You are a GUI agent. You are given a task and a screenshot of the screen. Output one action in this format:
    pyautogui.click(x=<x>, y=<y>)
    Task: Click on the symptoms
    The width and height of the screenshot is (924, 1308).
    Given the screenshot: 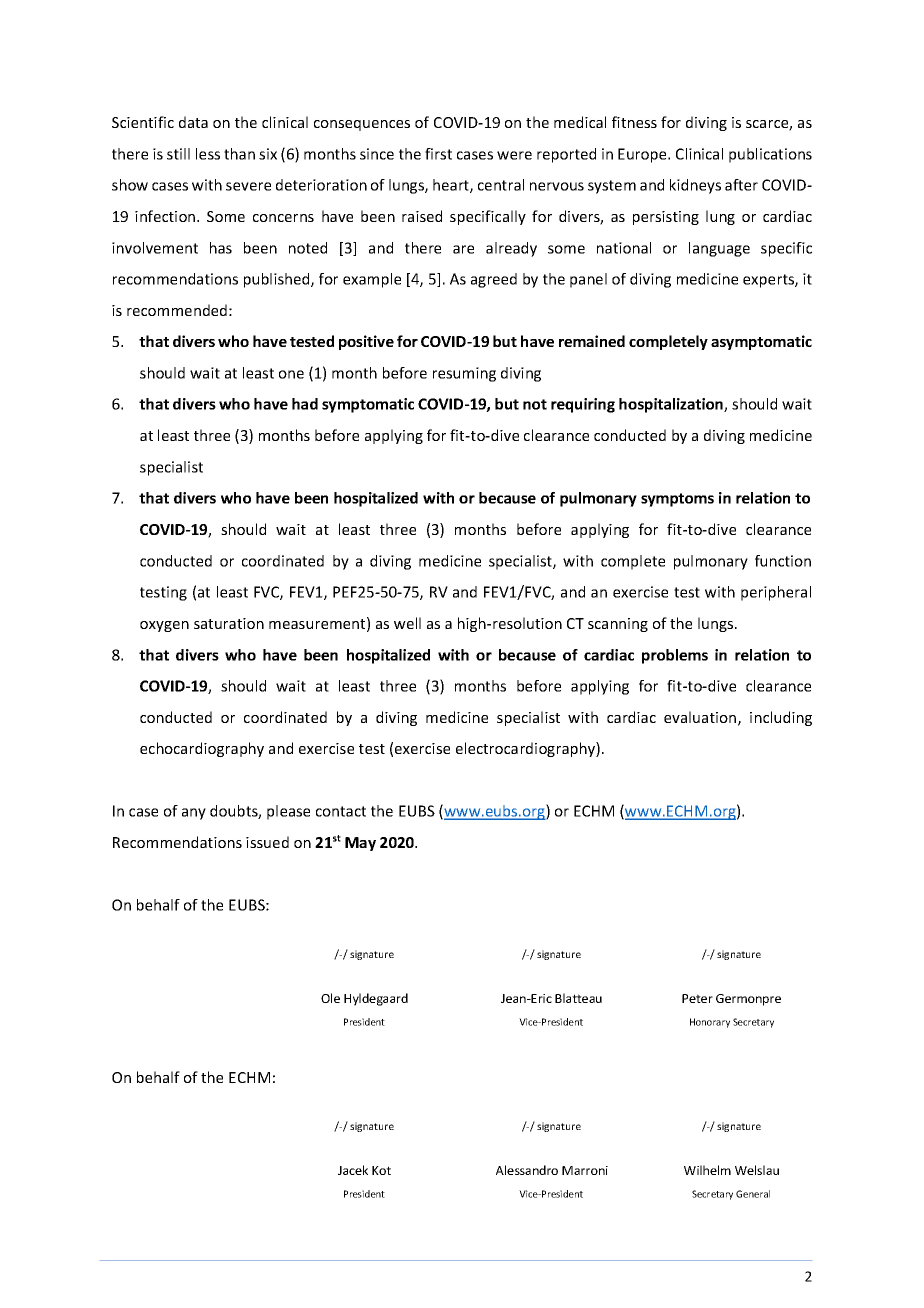 What is the action you would take?
    pyautogui.click(x=677, y=500)
